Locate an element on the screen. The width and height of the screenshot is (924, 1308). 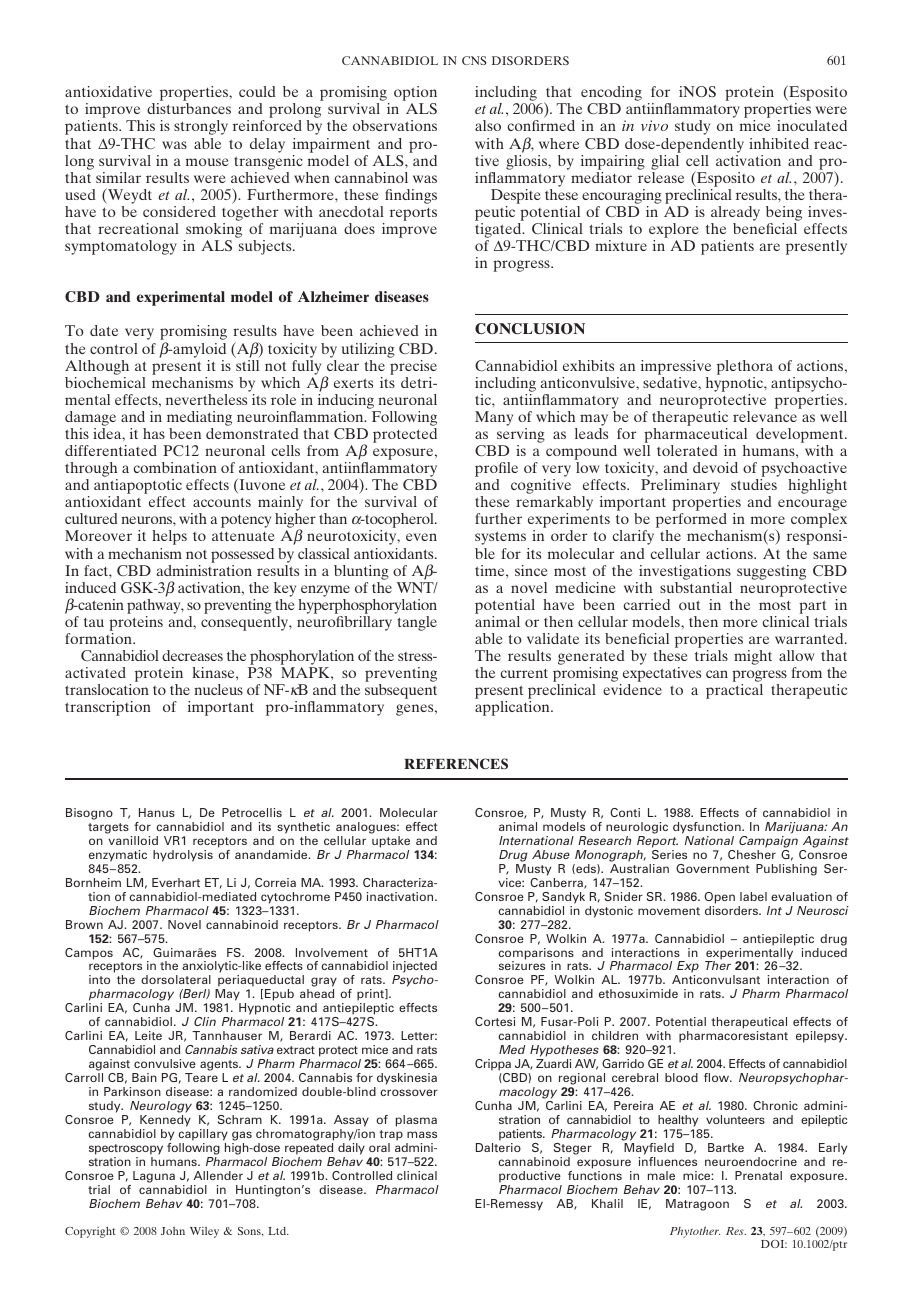
inhibited is located at coordinates (779, 143).
